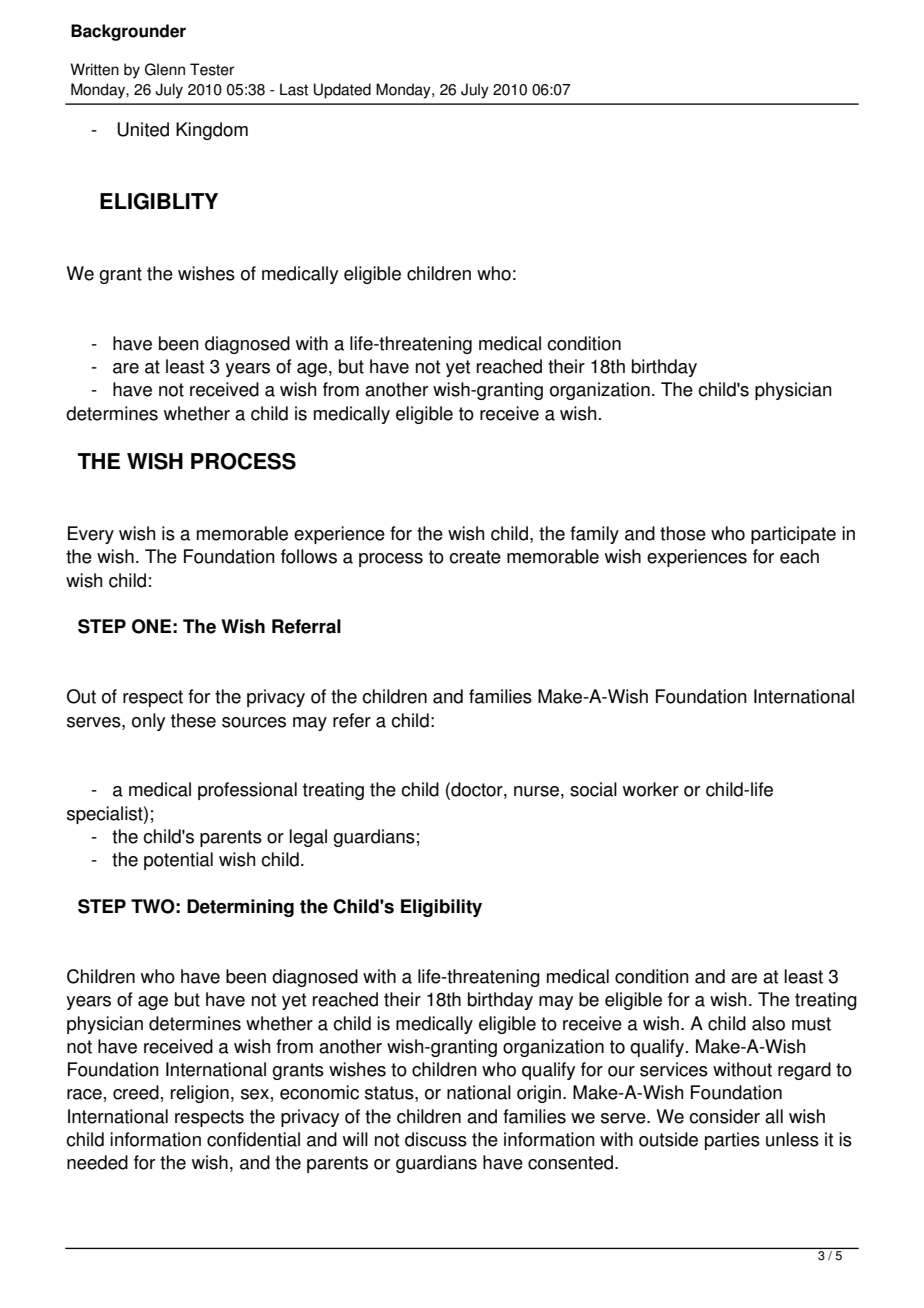 Image resolution: width=924 pixels, height=1308 pixels. Describe the element at coordinates (193, 720) in the page. I see `these` at that location.
